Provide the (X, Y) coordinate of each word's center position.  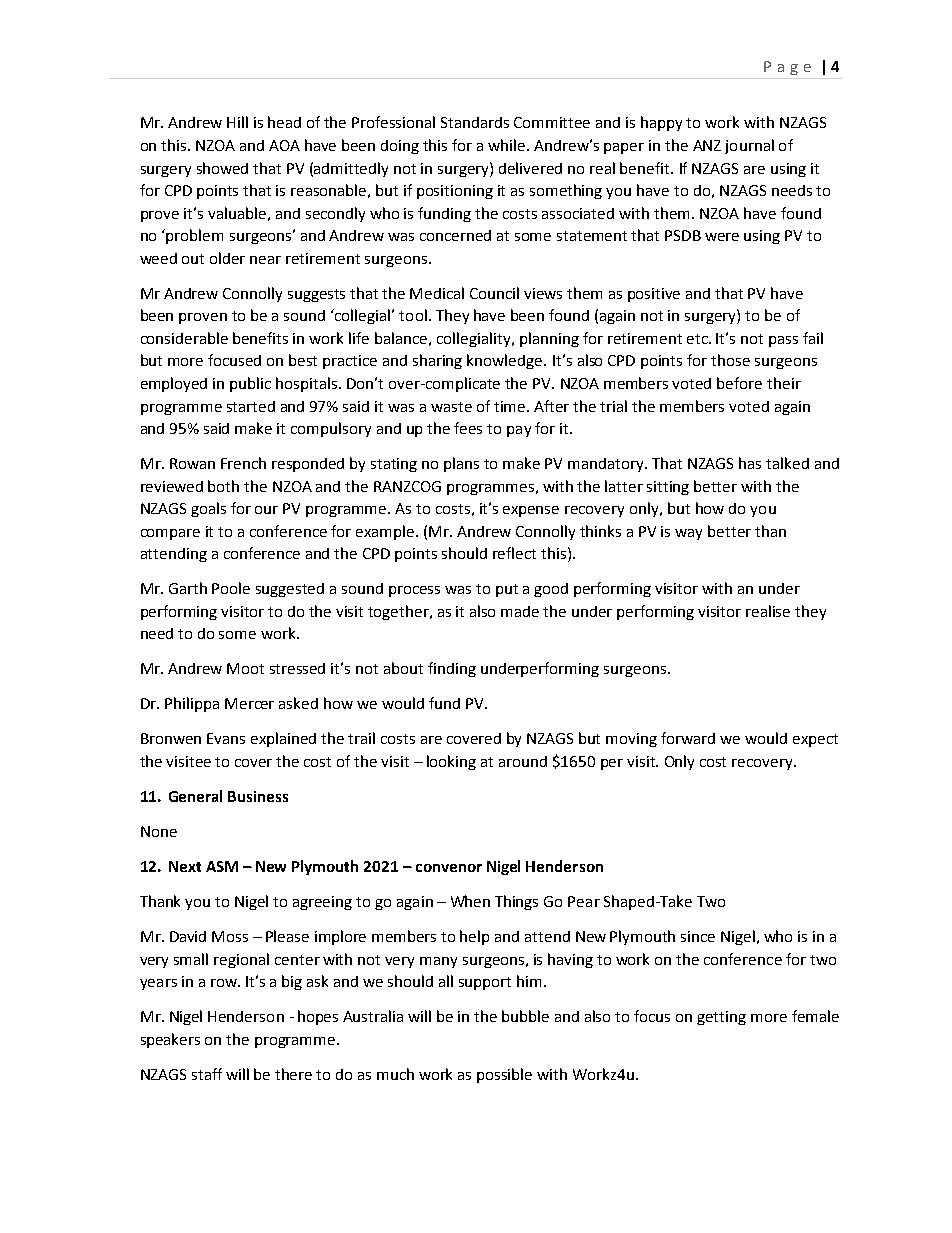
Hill (237, 122)
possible (504, 1075)
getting (721, 1018)
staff (207, 1074)
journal (749, 146)
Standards (475, 122)
